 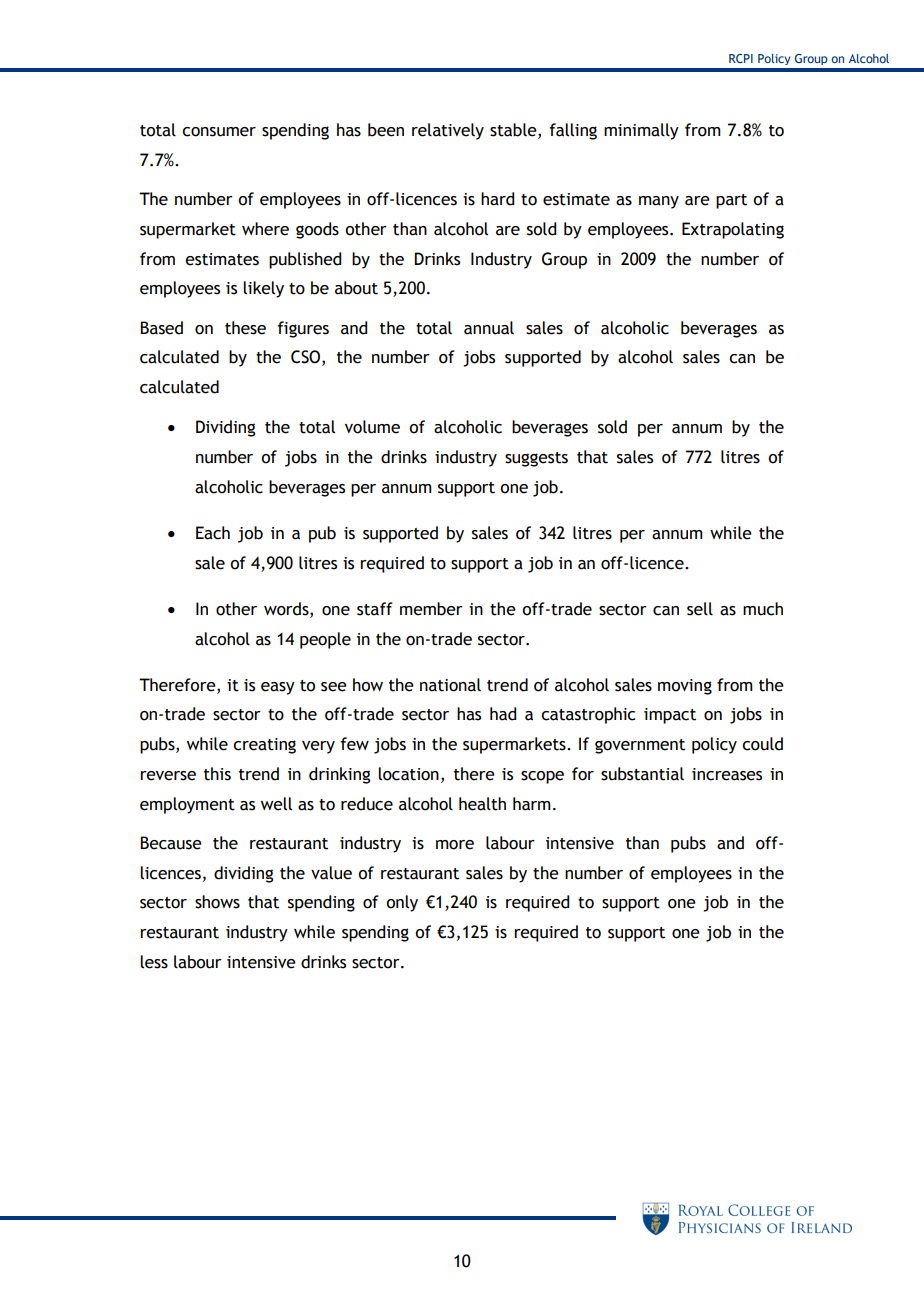 I want to click on member, so click(x=431, y=609).
